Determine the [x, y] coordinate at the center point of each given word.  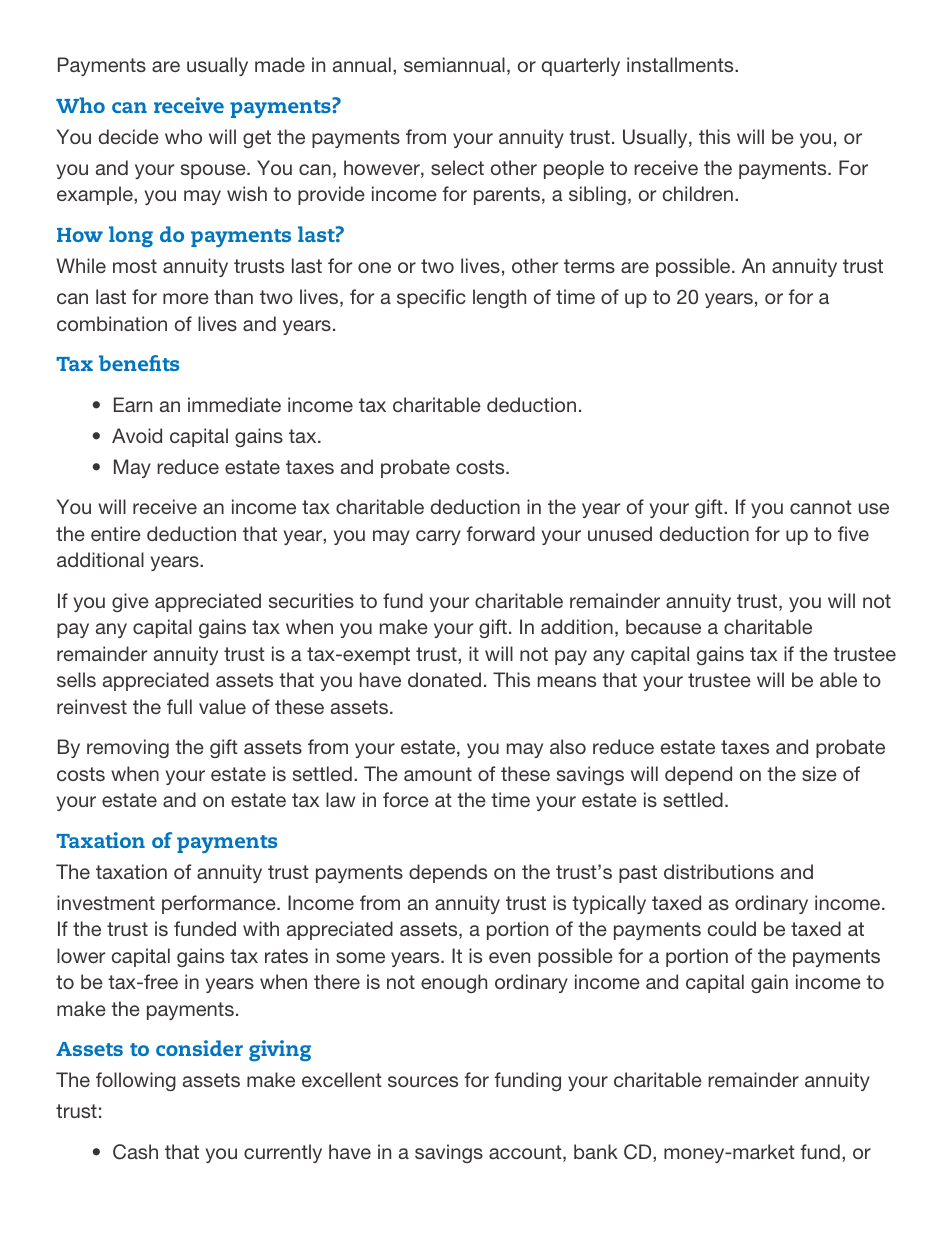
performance [220, 904]
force [406, 799]
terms [589, 266]
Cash [135, 1152]
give [130, 602]
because [663, 626]
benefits [139, 363]
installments [681, 64]
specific [431, 298]
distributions [719, 871]
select [457, 167]
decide [129, 136]
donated [444, 679]
